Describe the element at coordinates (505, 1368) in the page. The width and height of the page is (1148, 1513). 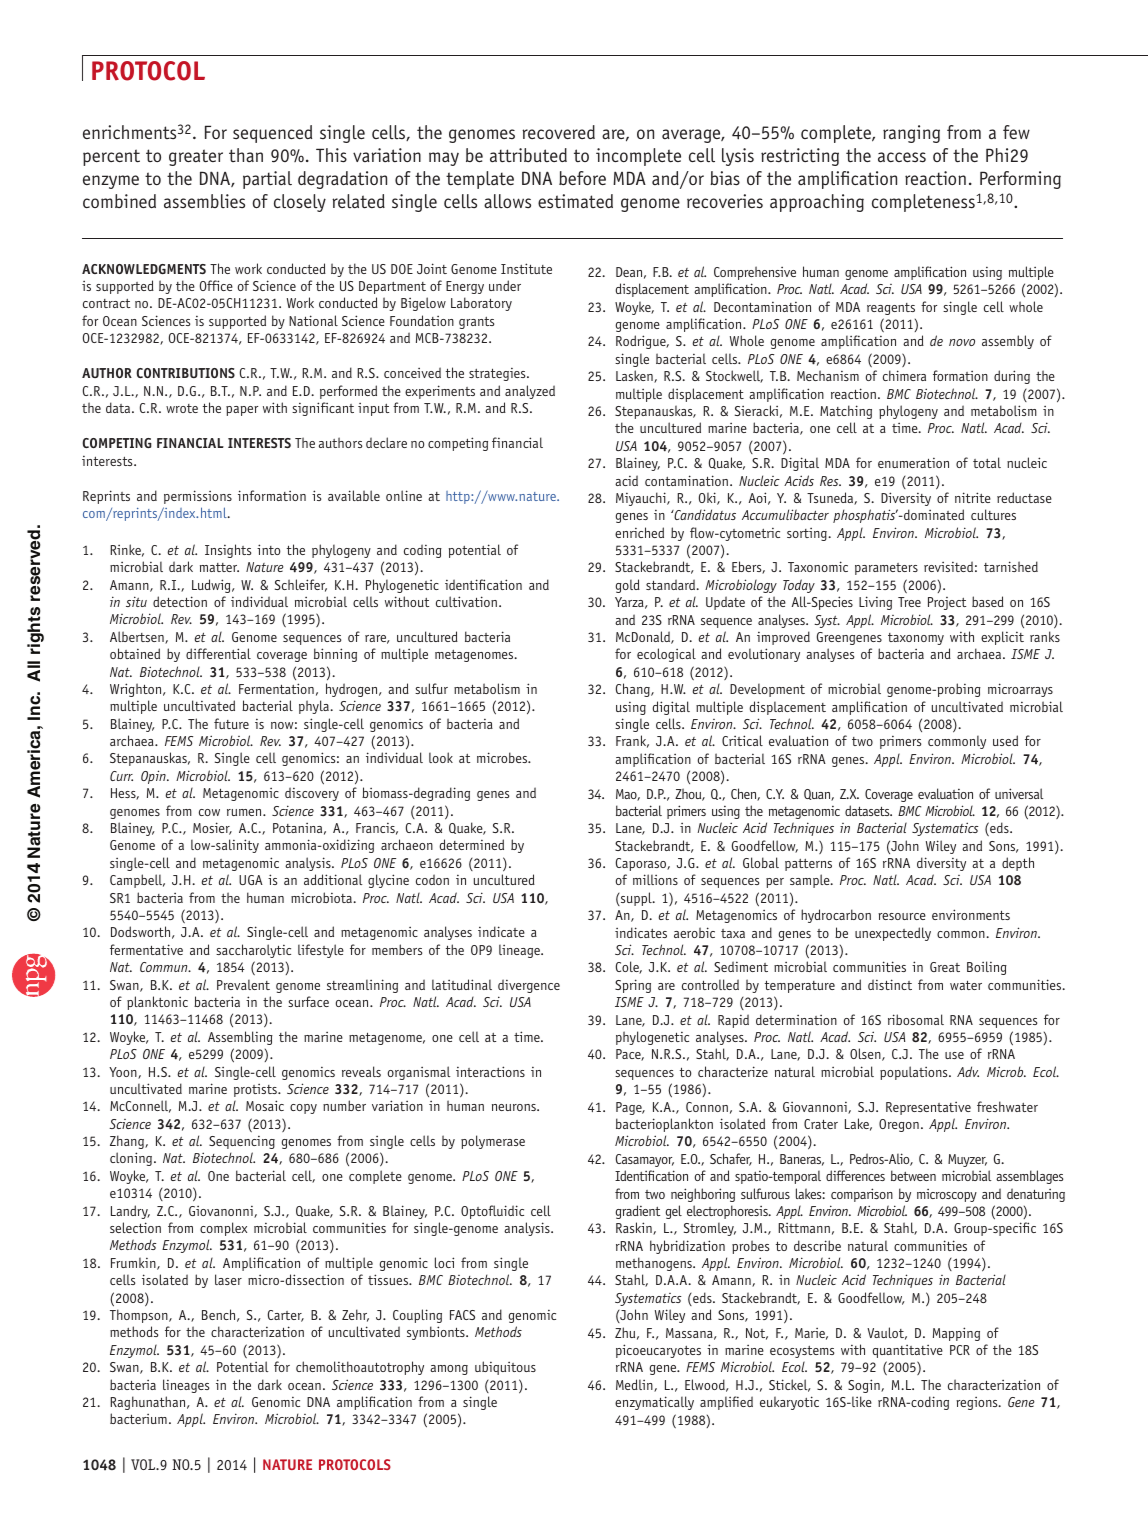
I see `ubiquitous` at that location.
